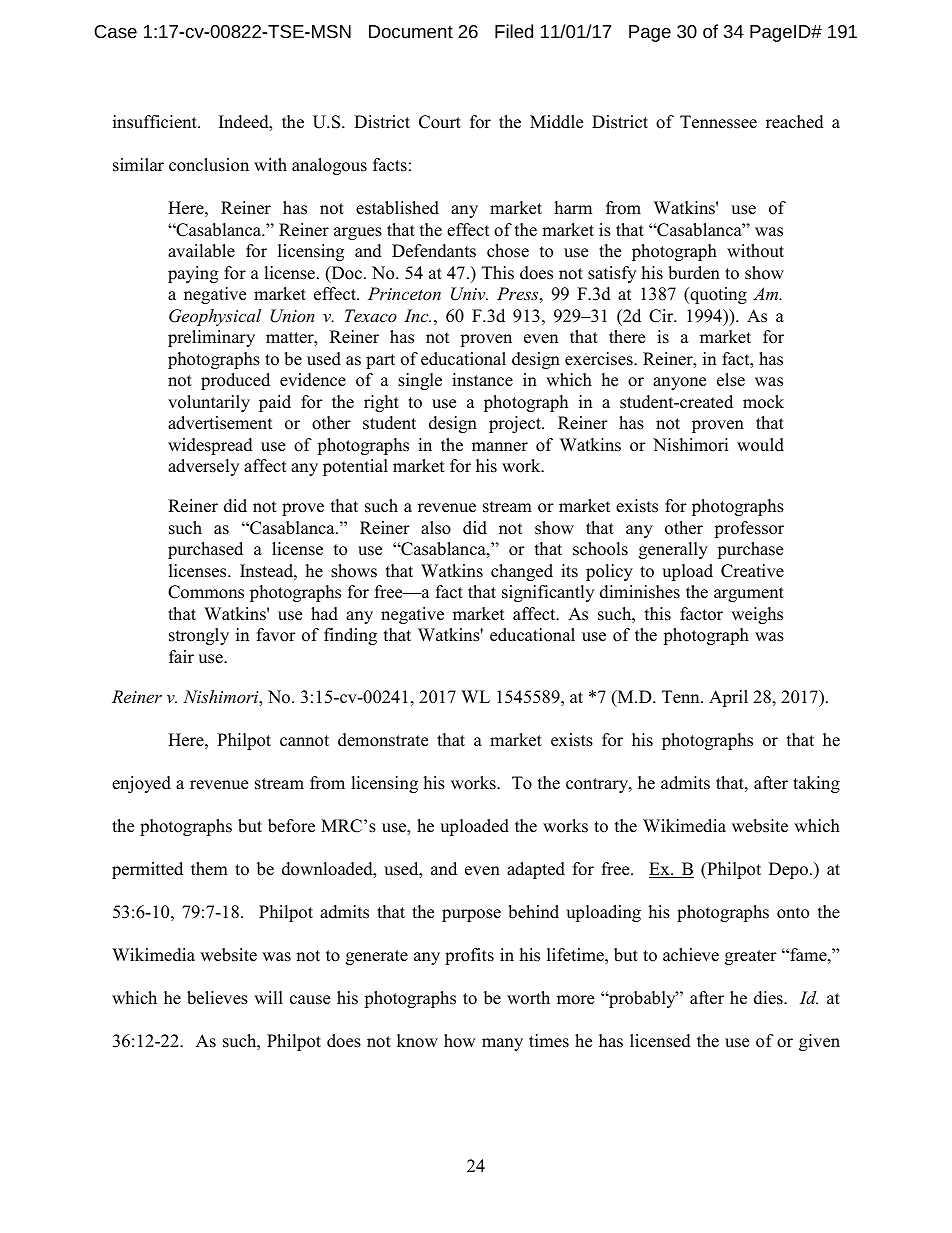  Describe the element at coordinates (115, 31) in the screenshot. I see `Case` at that location.
